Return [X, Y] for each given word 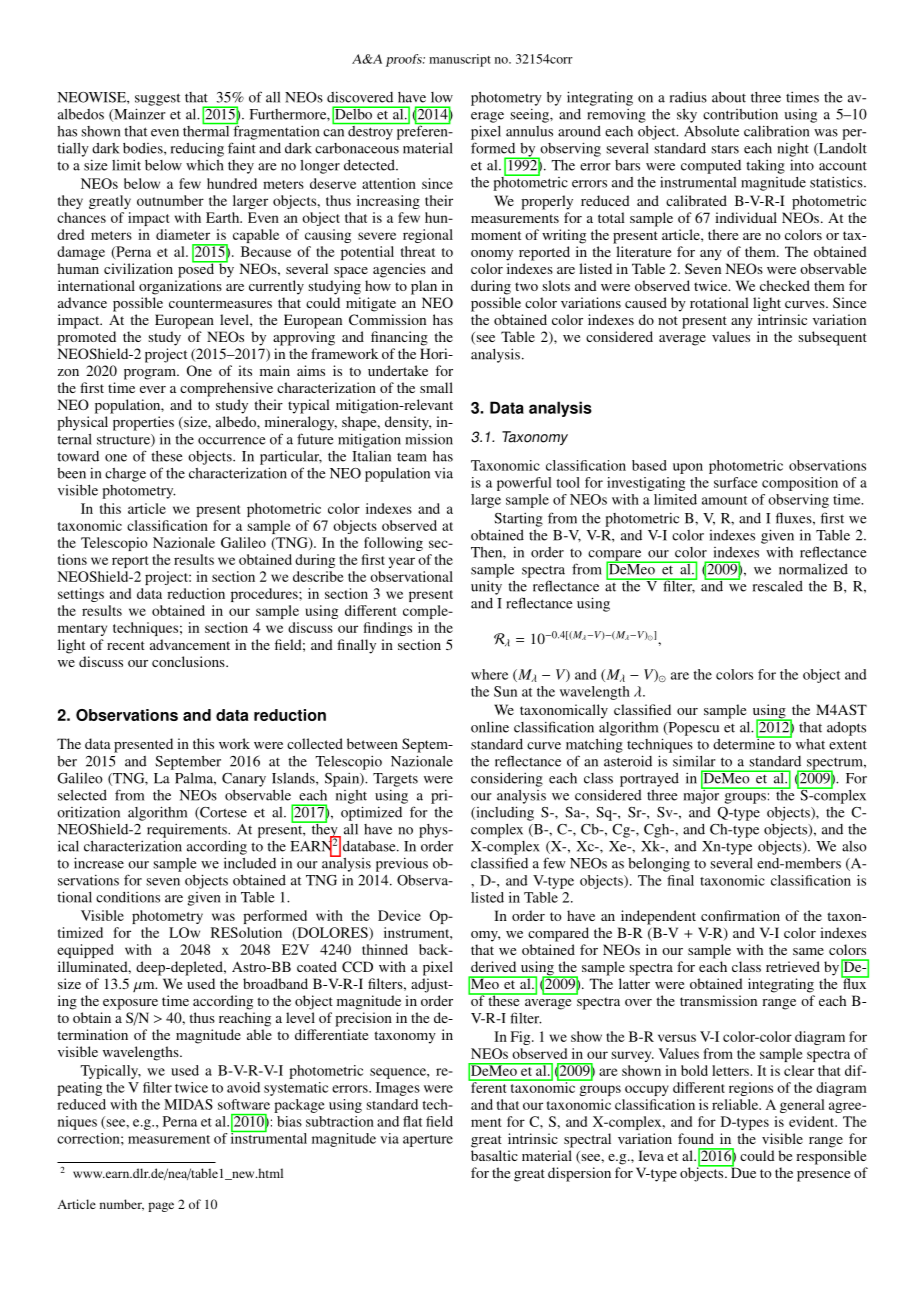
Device [399, 915]
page [161, 1207]
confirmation [740, 915]
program [151, 374]
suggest [157, 99]
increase [99, 863]
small [436, 387]
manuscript [460, 60]
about [729, 97]
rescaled [778, 586]
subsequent [832, 338]
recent [126, 645]
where [489, 674]
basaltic [494, 1155]
